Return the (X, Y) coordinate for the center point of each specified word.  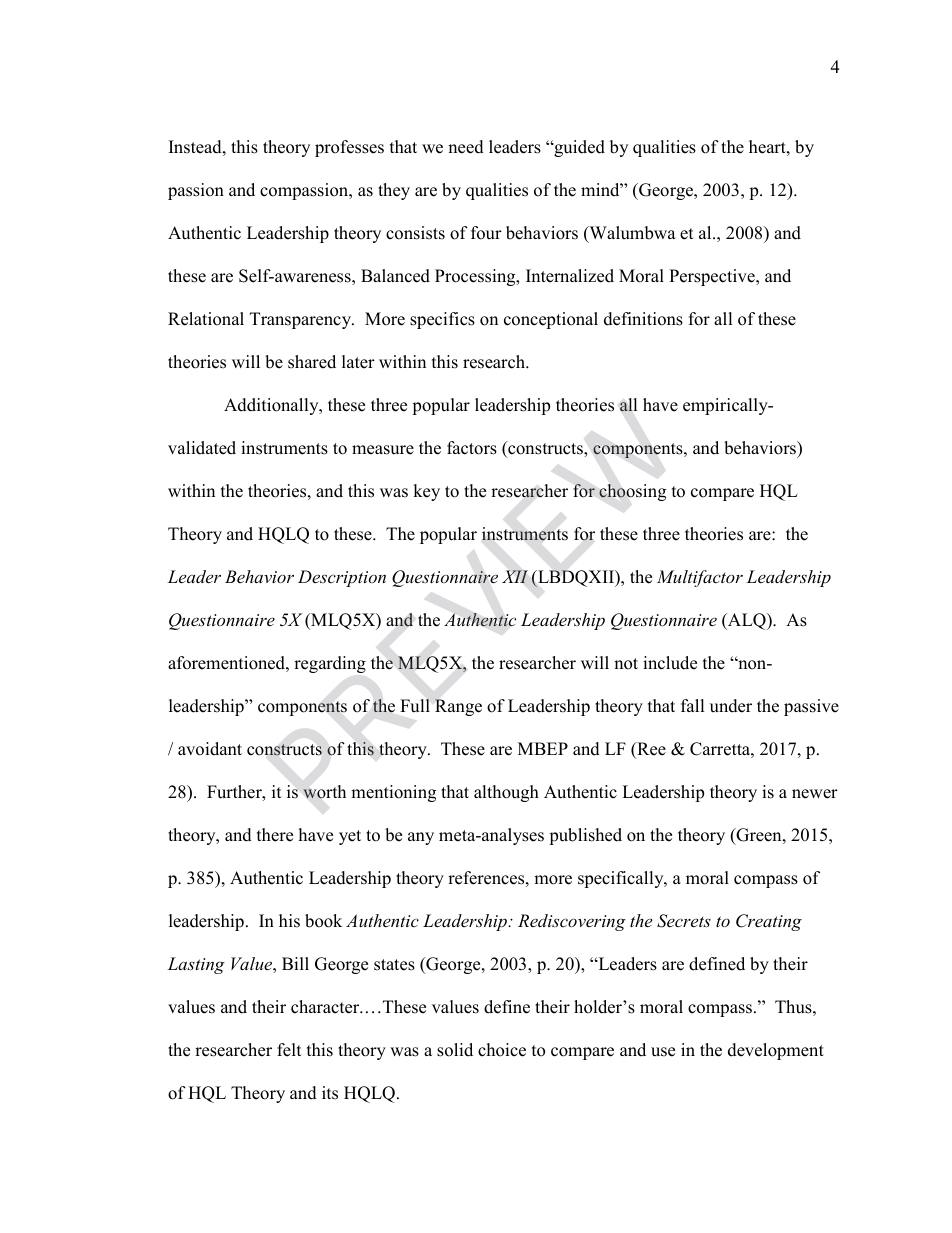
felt (289, 1050)
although (506, 793)
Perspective (713, 277)
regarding (330, 664)
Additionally (272, 406)
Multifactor (700, 578)
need (466, 147)
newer (815, 794)
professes (349, 148)
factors (472, 448)
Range (458, 707)
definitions (643, 319)
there (275, 835)
